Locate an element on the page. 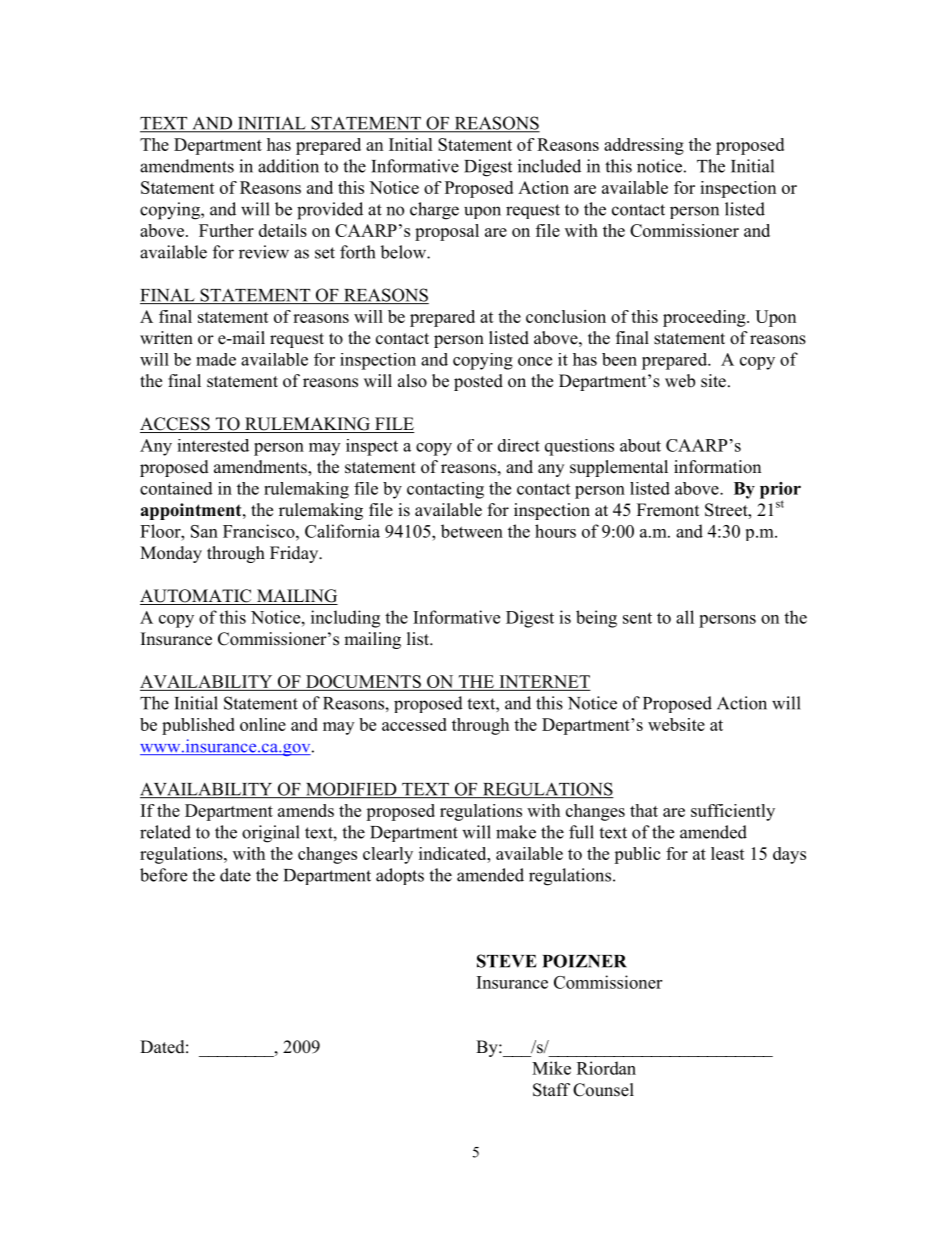  direct is located at coordinates (519, 445).
